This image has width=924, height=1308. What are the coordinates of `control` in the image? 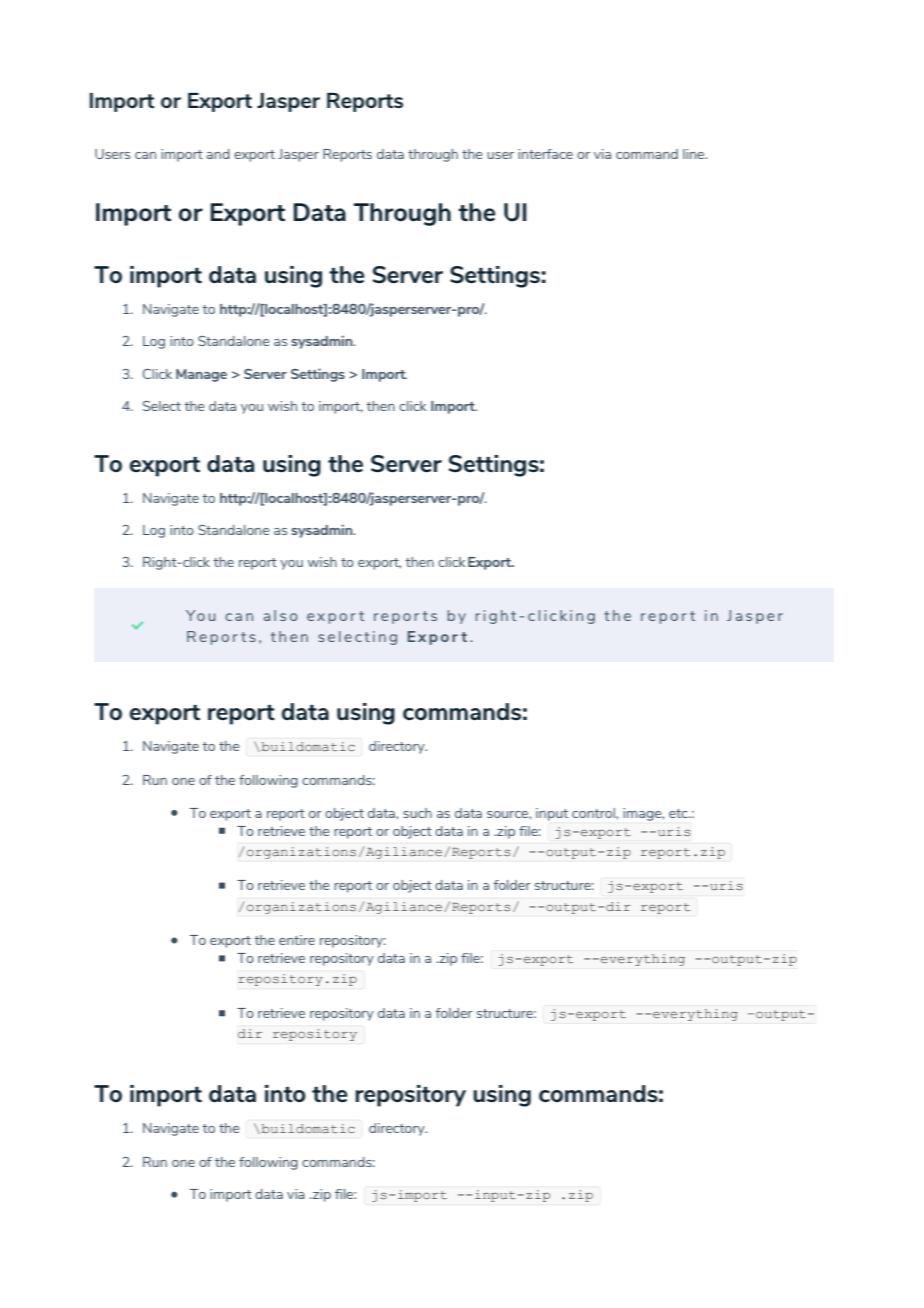 It's located at (594, 813).
